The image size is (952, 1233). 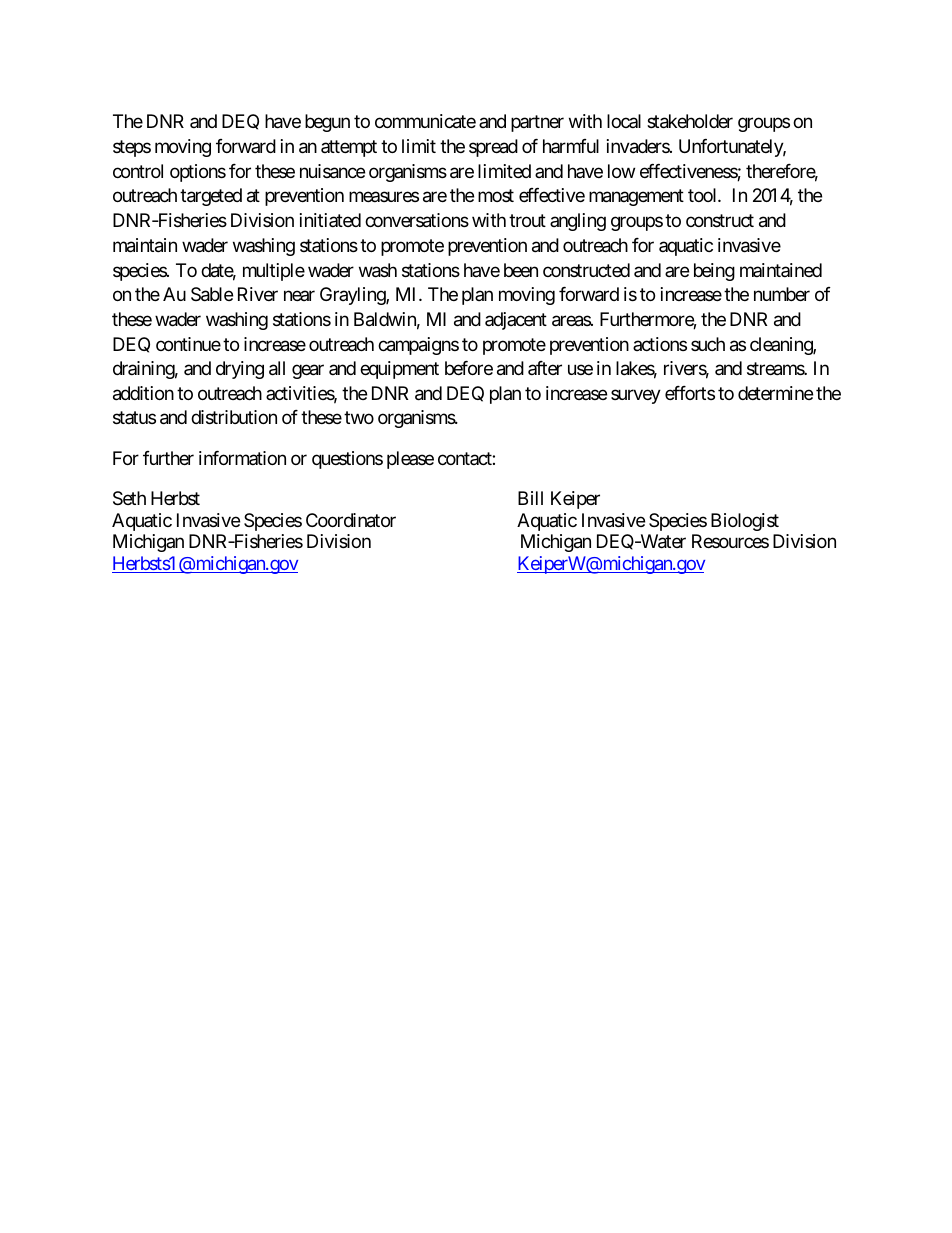 I want to click on begun, so click(x=327, y=123).
